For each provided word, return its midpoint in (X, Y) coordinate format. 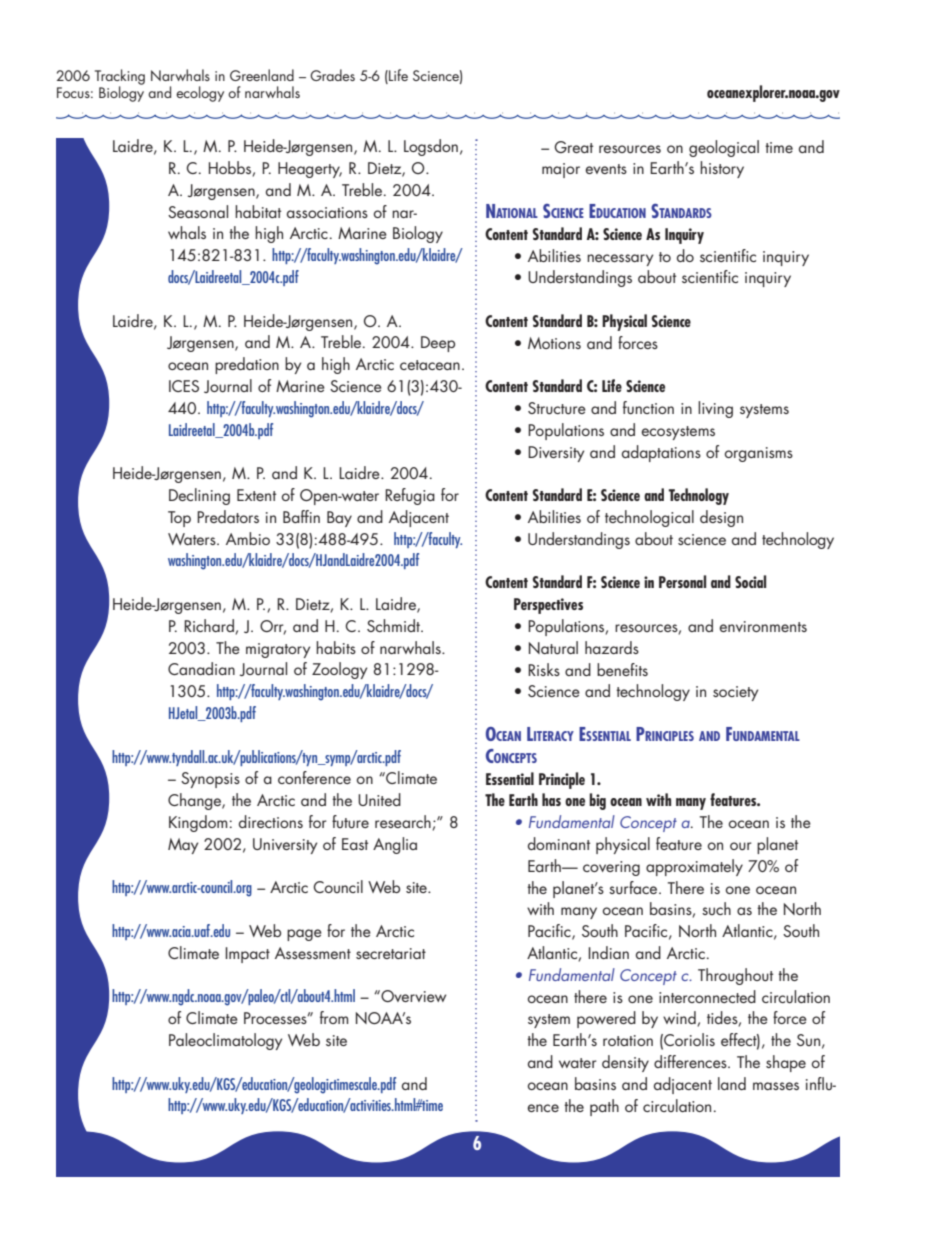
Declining (199, 496)
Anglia (395, 845)
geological (724, 148)
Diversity (556, 454)
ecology (200, 94)
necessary (620, 260)
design (721, 518)
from (334, 1017)
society (735, 693)
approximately (694, 867)
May (183, 846)
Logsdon (431, 147)
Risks (544, 669)
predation (247, 365)
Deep (438, 344)
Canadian (201, 668)
